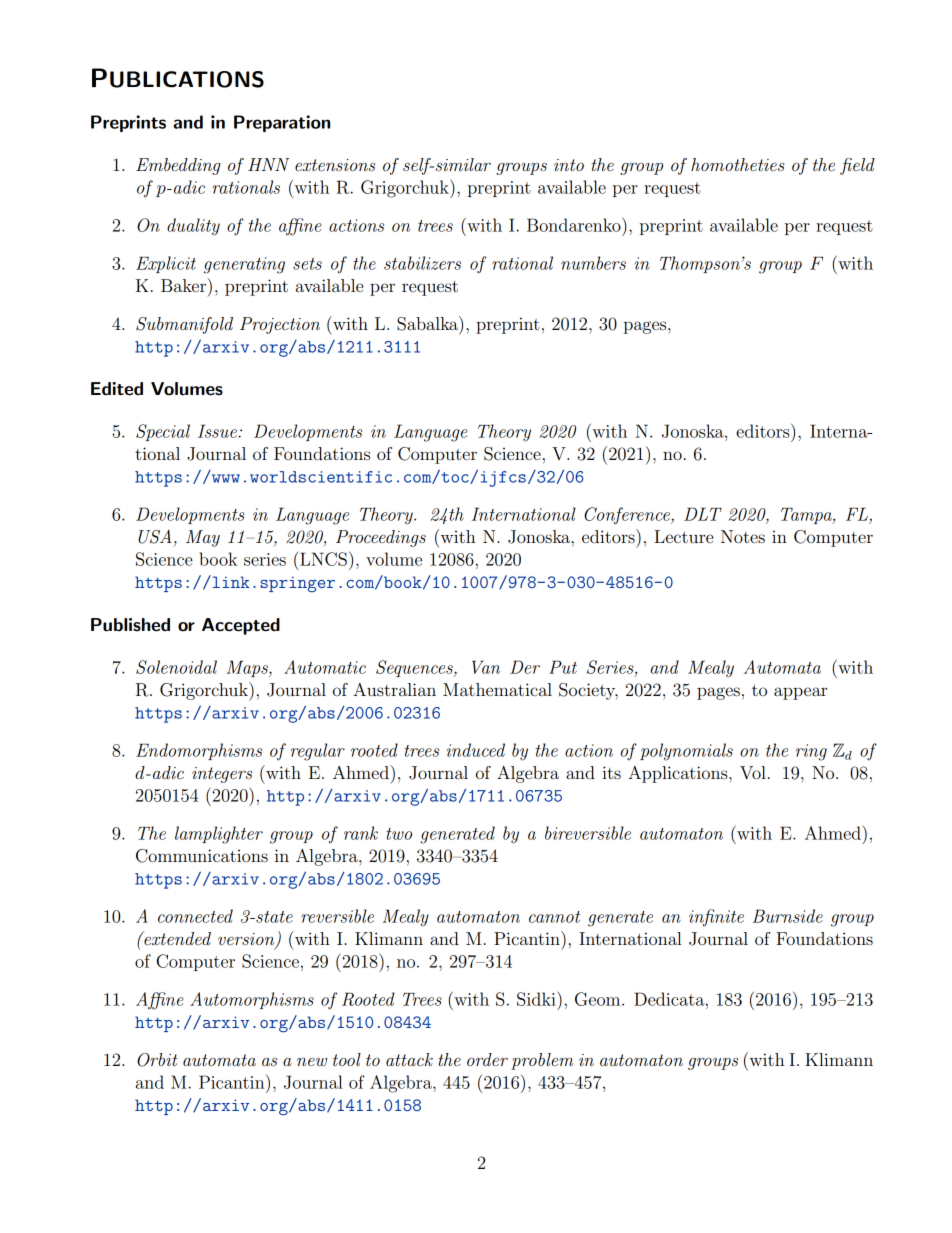  Describe the element at coordinates (241, 626) in the screenshot. I see `Accepted` at that location.
